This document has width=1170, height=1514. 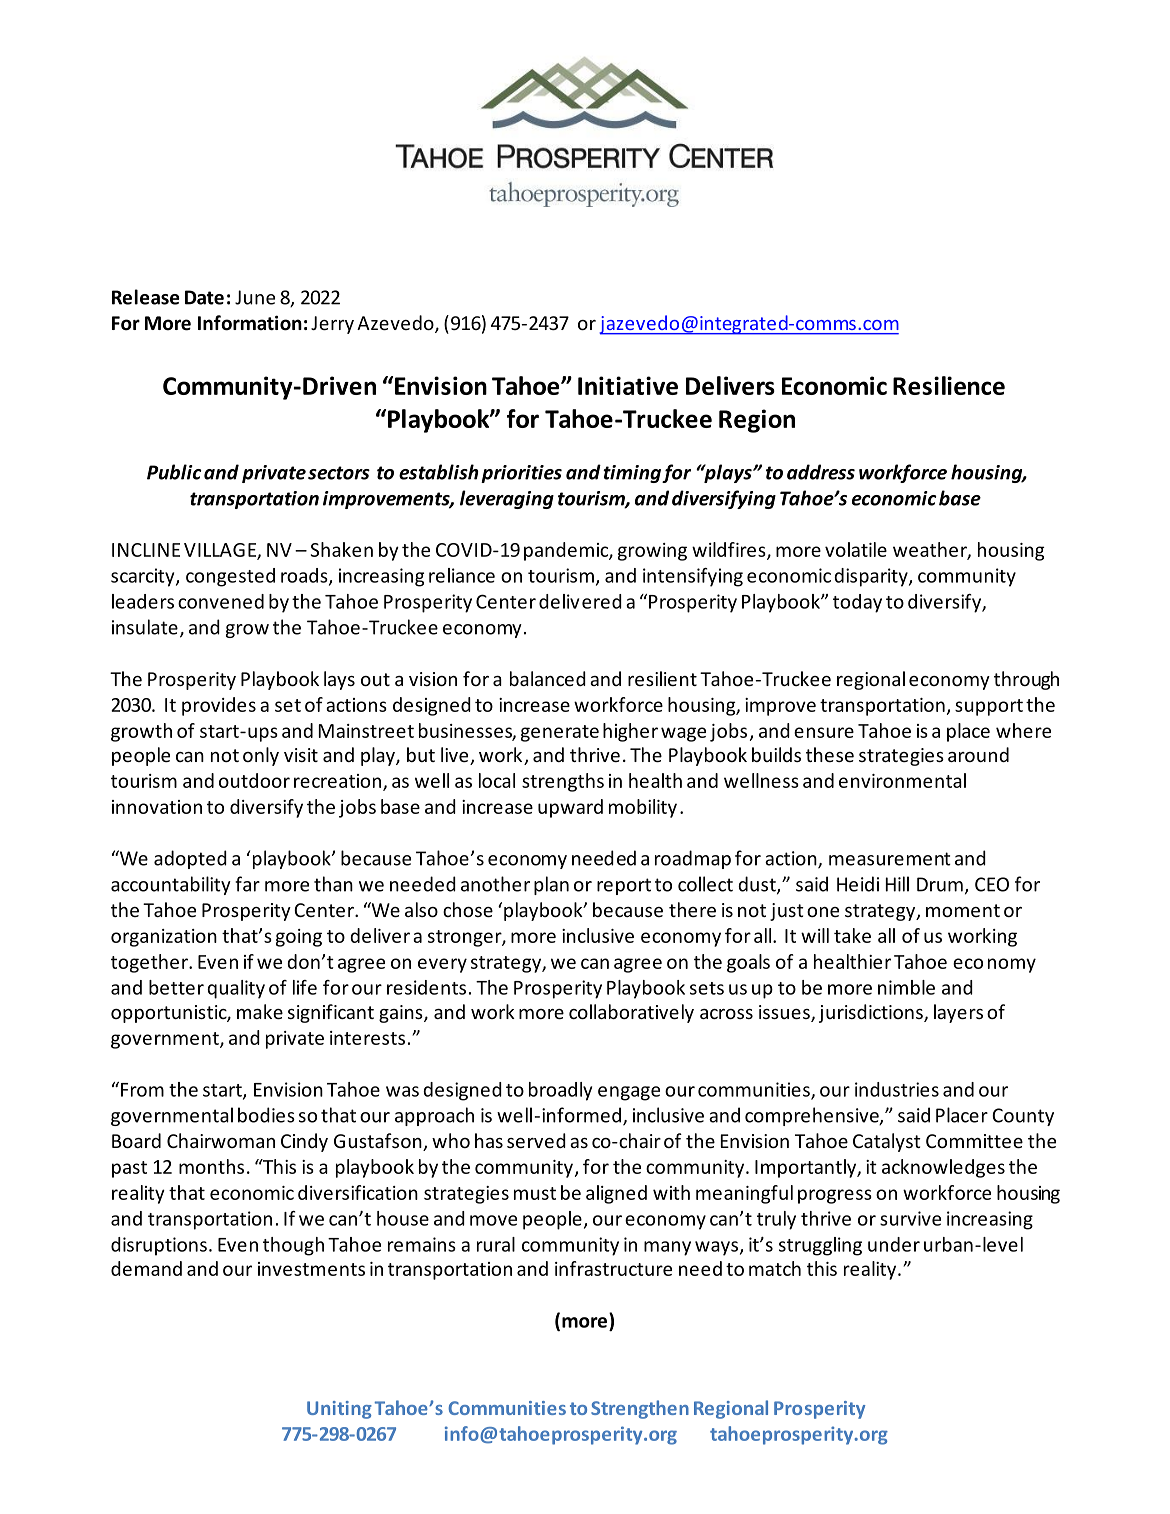 What do you see at coordinates (890, 859) in the document?
I see `measurement` at bounding box center [890, 859].
